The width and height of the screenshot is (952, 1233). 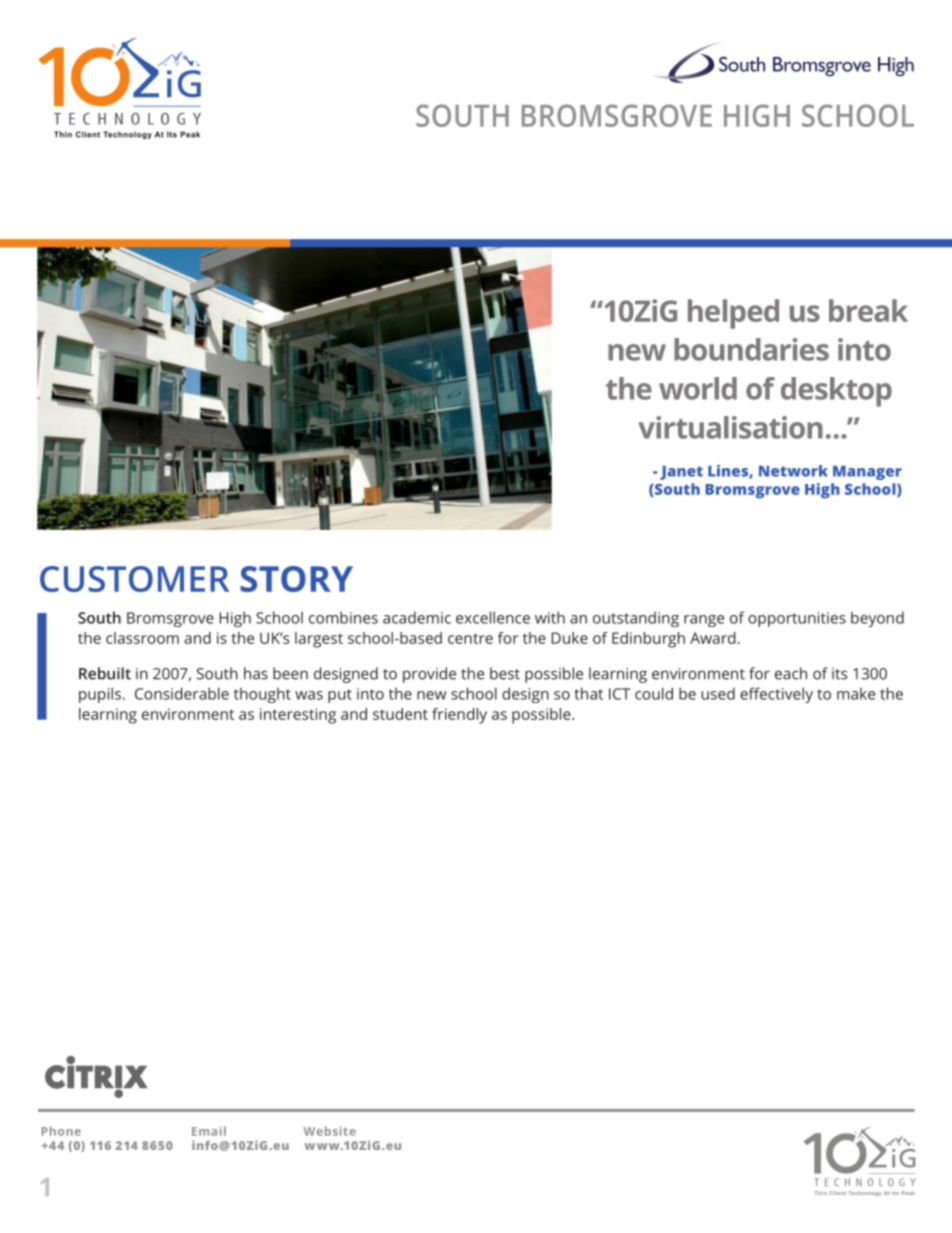 What do you see at coordinates (182, 693) in the screenshot?
I see `Considerable` at bounding box center [182, 693].
